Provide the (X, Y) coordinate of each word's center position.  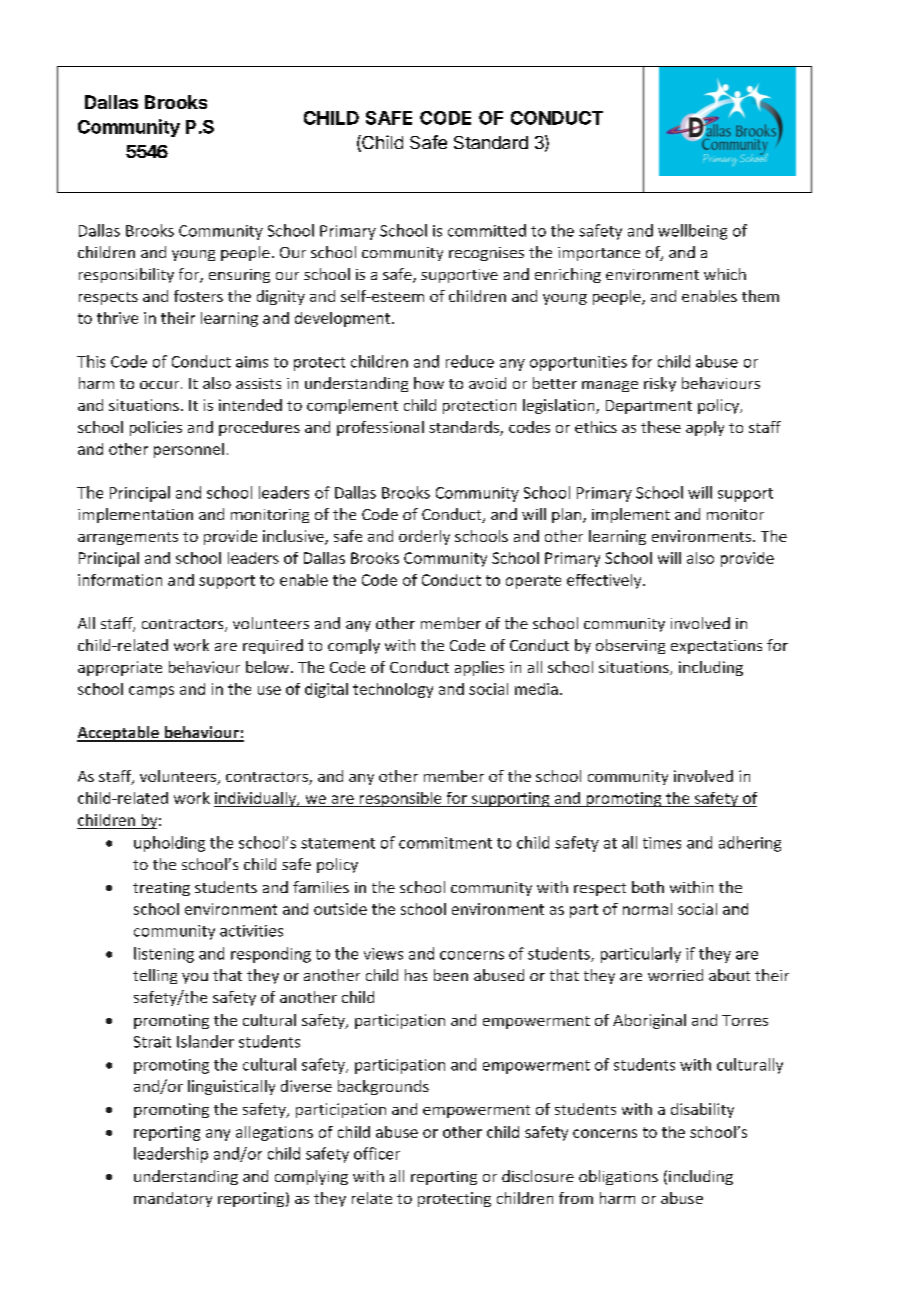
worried (675, 975)
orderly (424, 537)
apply (705, 428)
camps (151, 692)
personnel (189, 450)
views (383, 954)
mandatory (173, 1199)
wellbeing (692, 232)
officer (377, 1153)
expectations (716, 647)
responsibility (126, 275)
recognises (486, 254)
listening (164, 955)
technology (393, 690)
